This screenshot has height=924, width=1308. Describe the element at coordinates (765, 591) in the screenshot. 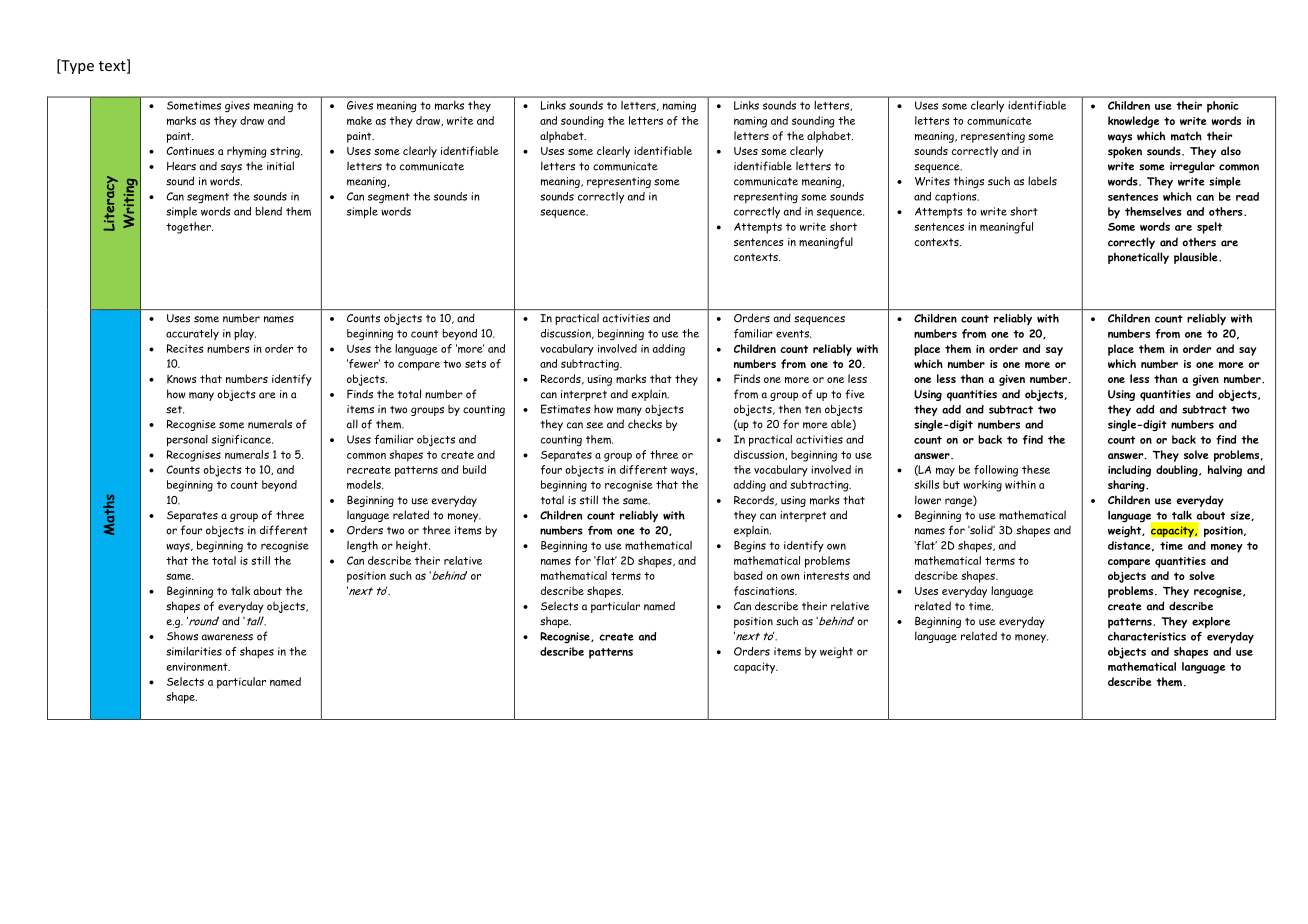

I see `fascinations` at that location.
